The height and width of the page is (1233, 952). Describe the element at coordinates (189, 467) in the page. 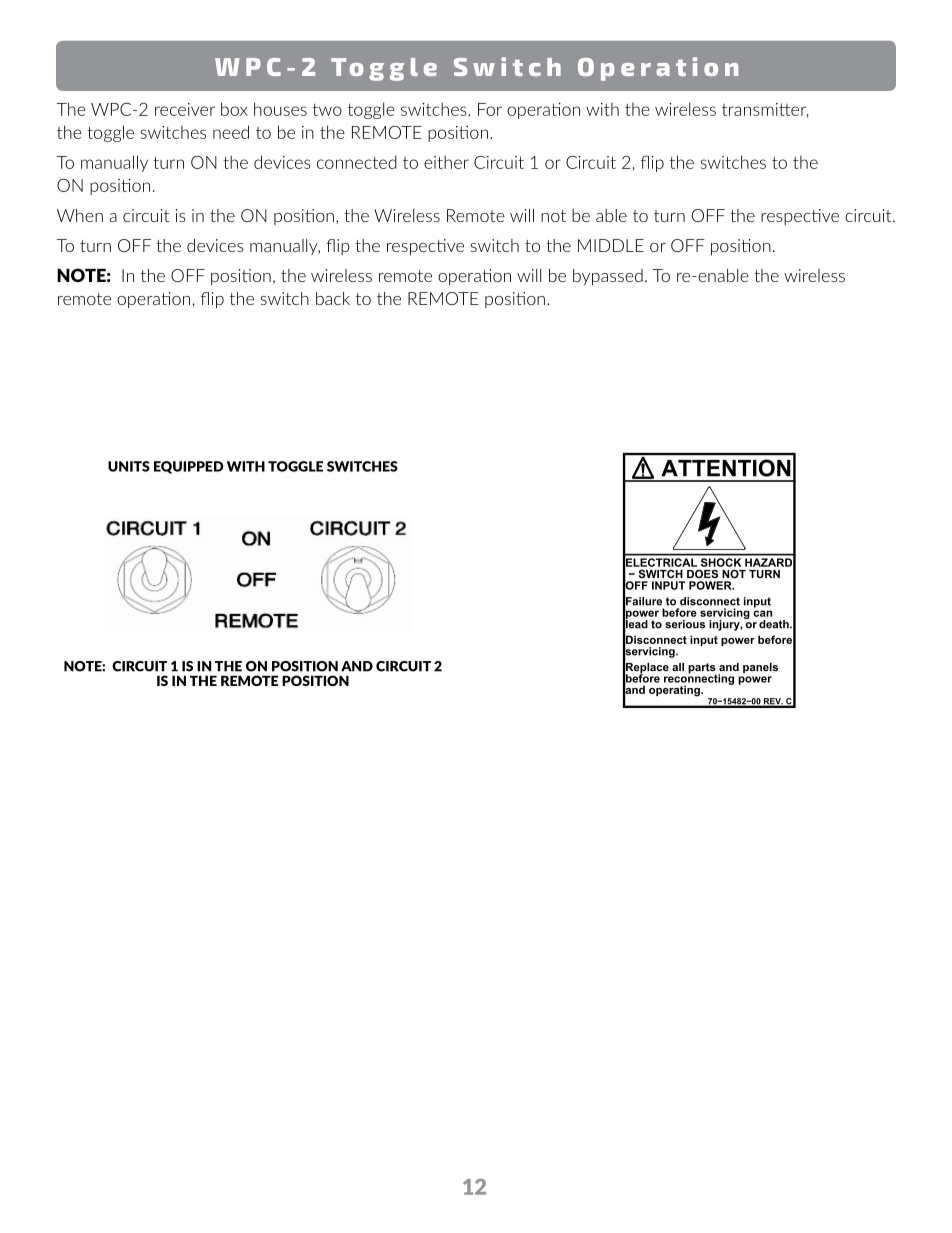

I see `EQUIPPED` at that location.
